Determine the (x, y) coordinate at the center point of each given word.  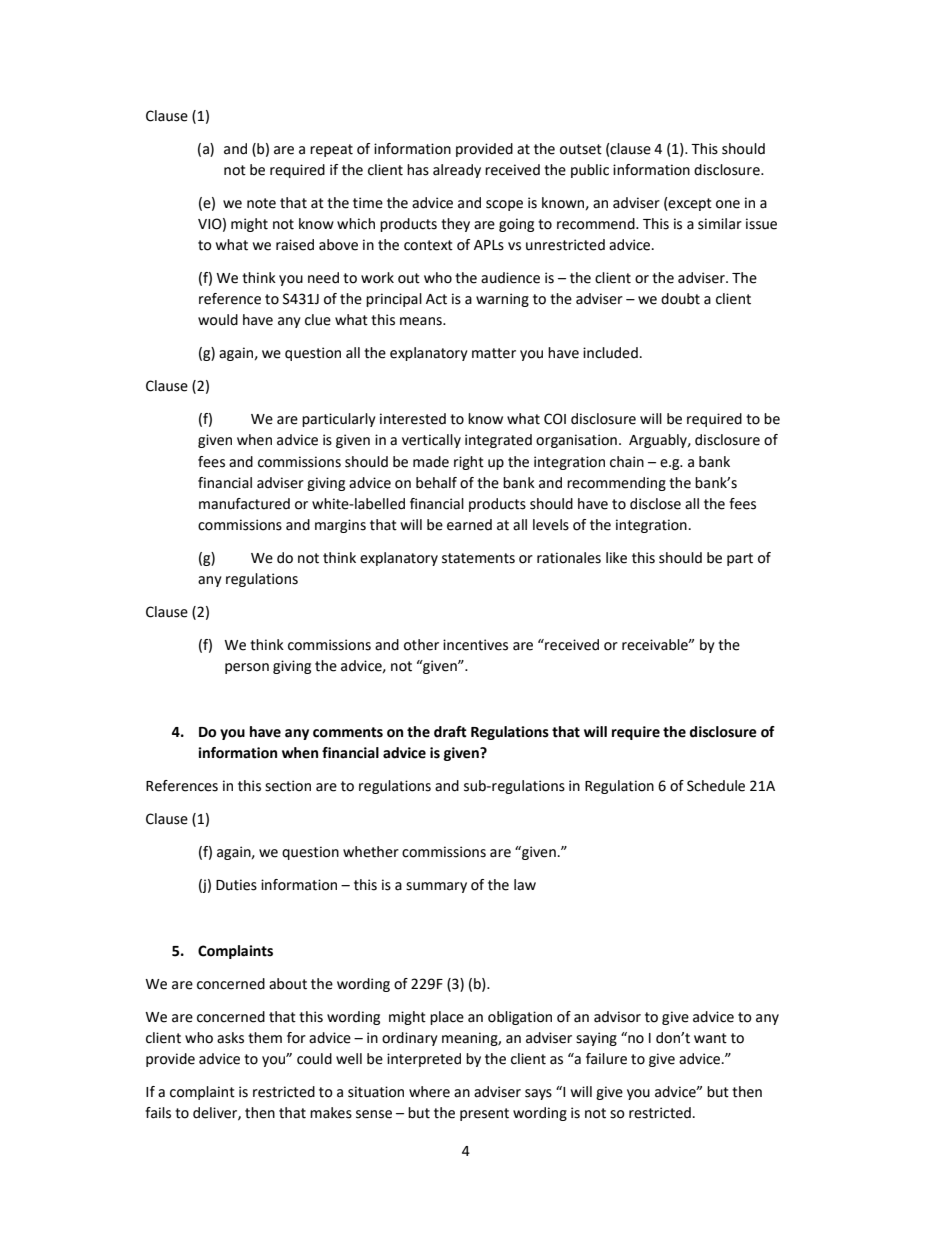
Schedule (716, 786)
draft (450, 732)
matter (494, 353)
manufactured (244, 504)
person (247, 668)
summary (436, 887)
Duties (236, 885)
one (728, 204)
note (261, 203)
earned (469, 525)
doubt (680, 299)
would (218, 320)
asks (230, 1038)
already (457, 171)
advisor (617, 1017)
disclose (655, 504)
